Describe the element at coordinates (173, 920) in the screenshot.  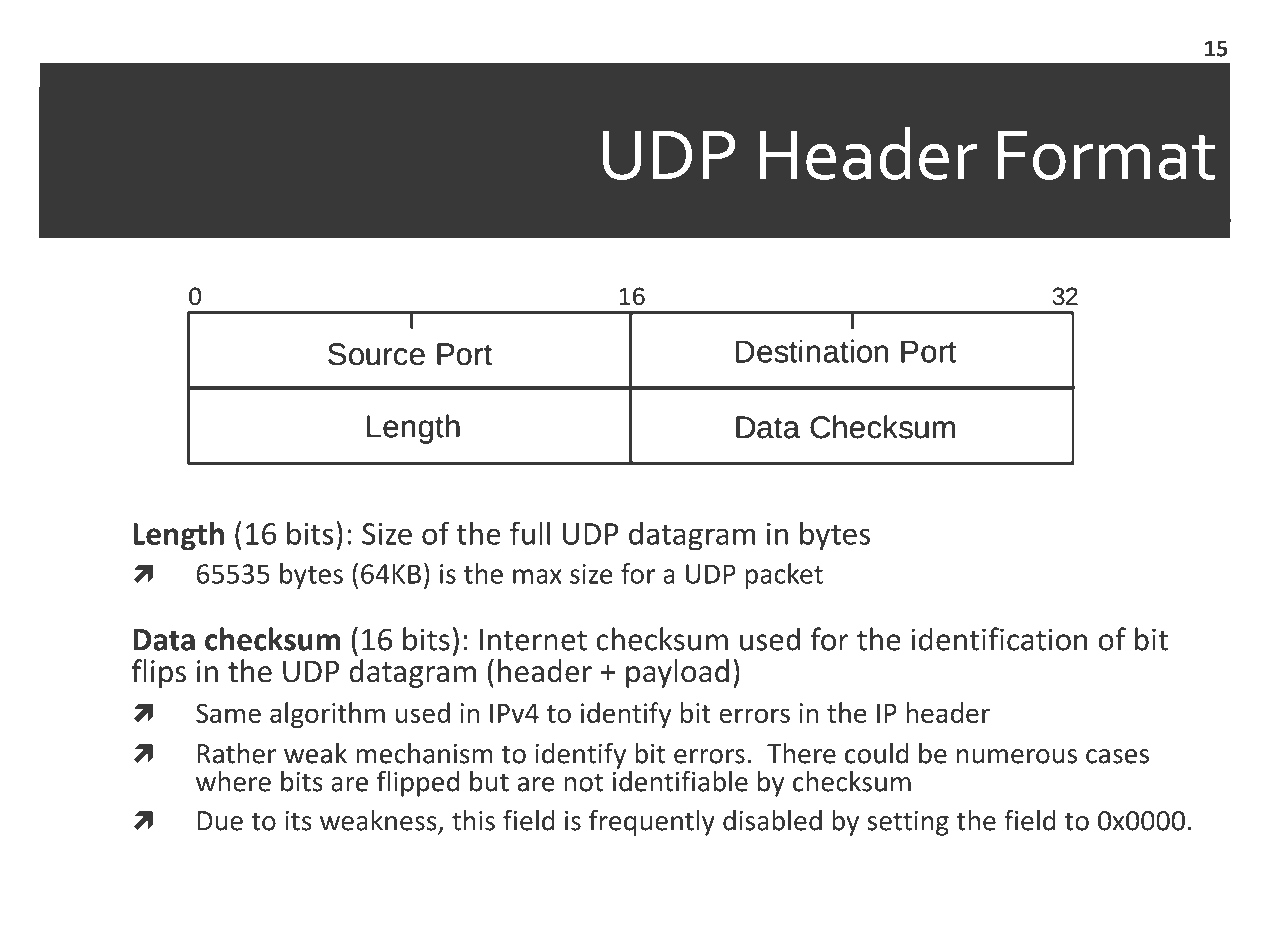
I see `Networking` at that location.
